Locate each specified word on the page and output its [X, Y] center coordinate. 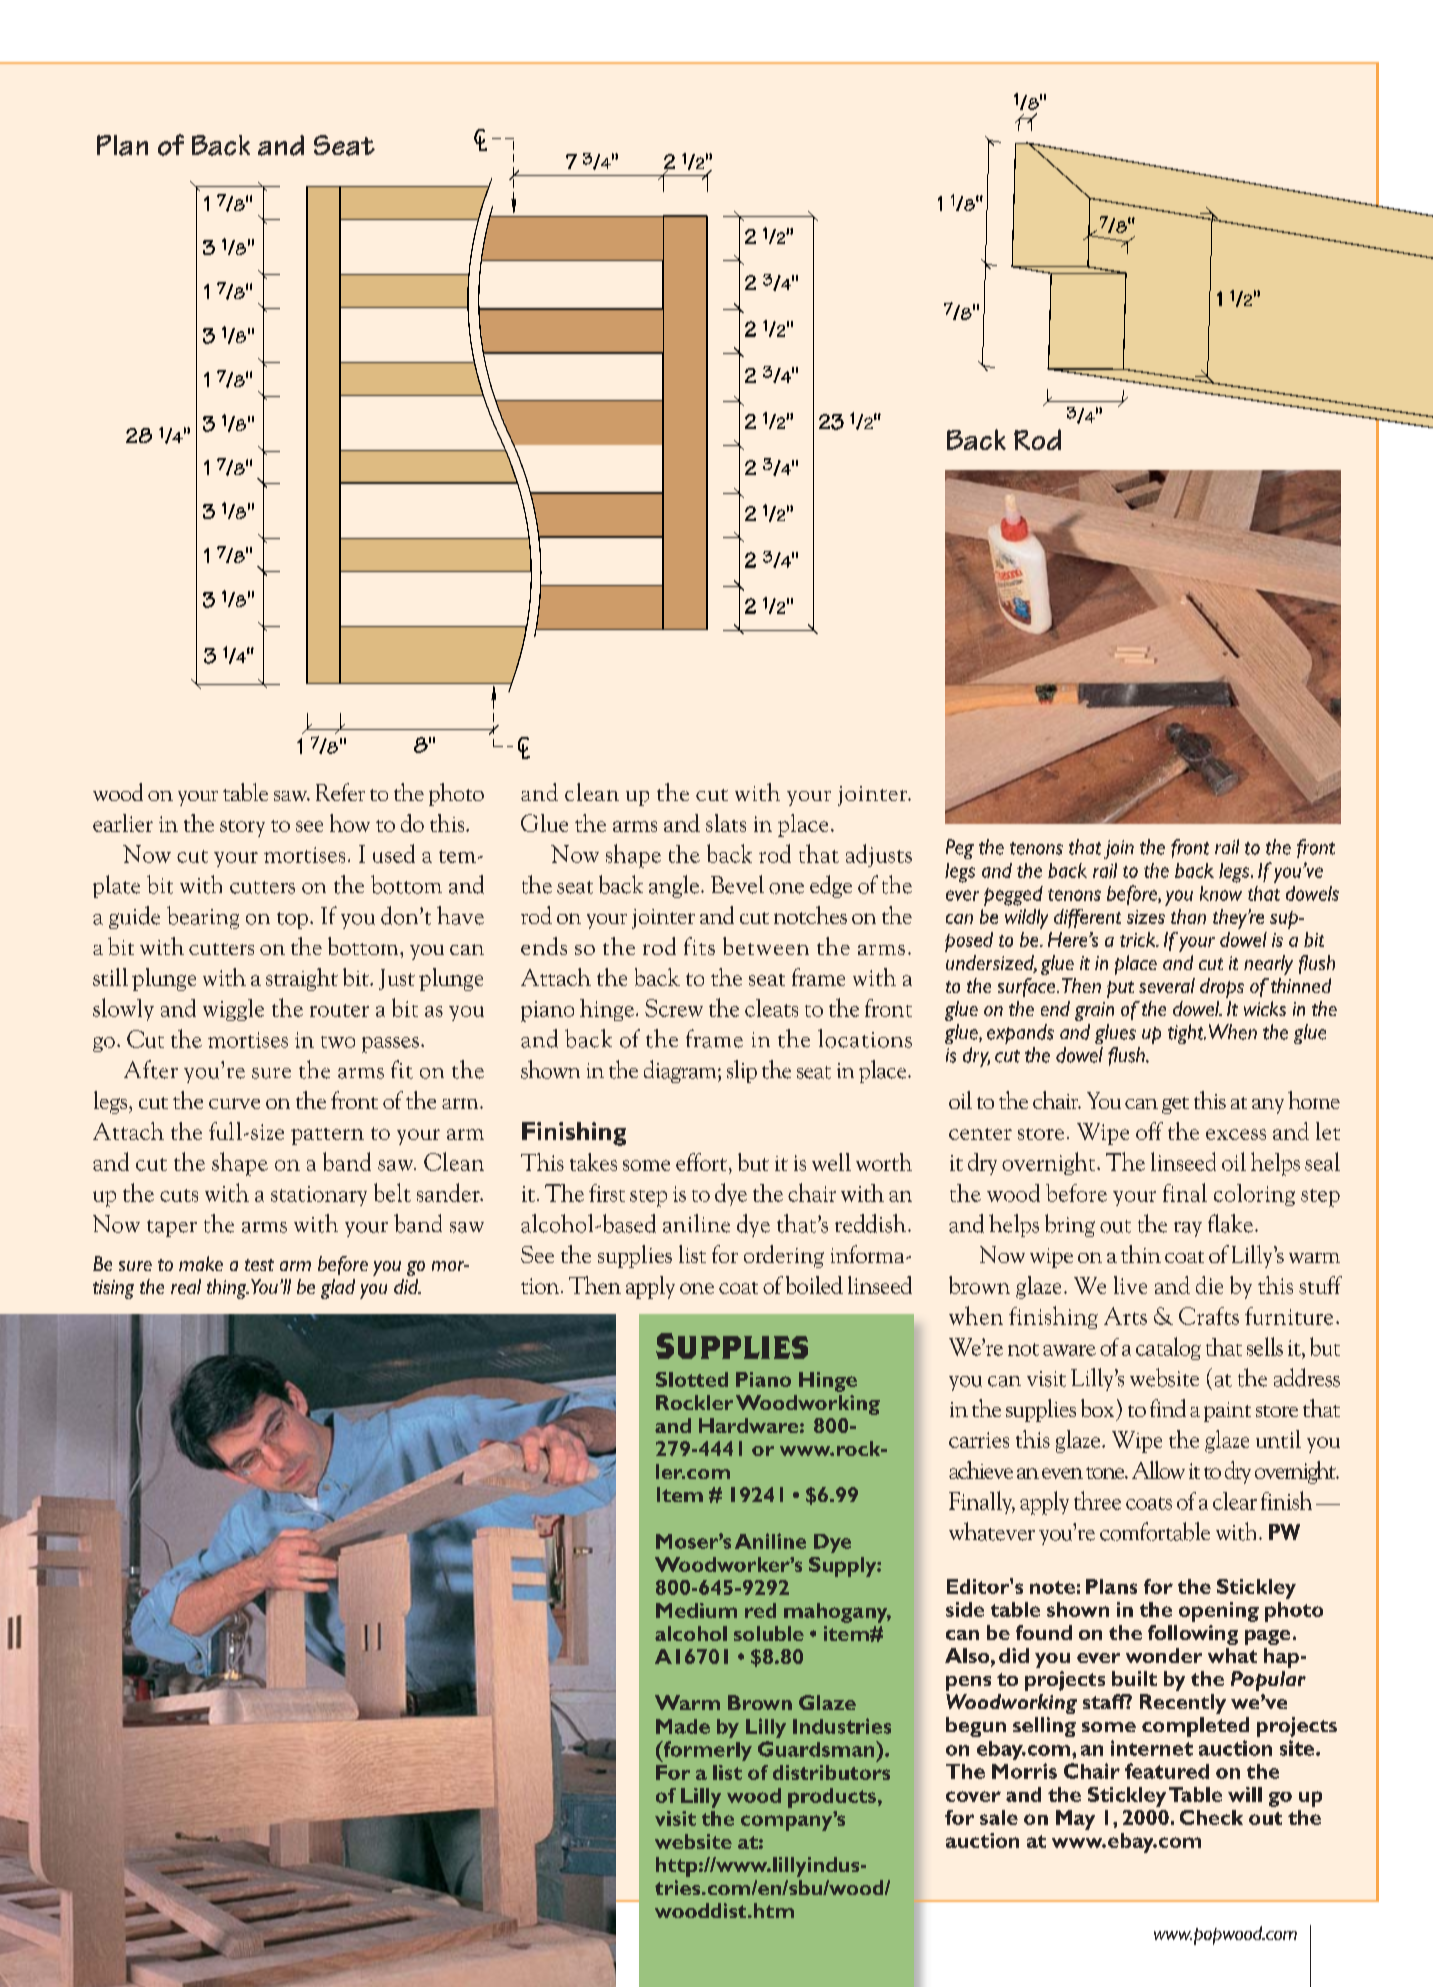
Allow [1158, 1470]
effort [701, 1162]
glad [338, 1289]
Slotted [692, 1379]
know [1221, 893]
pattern [327, 1136]
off [1149, 1131]
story [242, 828]
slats [726, 823]
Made [683, 1726]
